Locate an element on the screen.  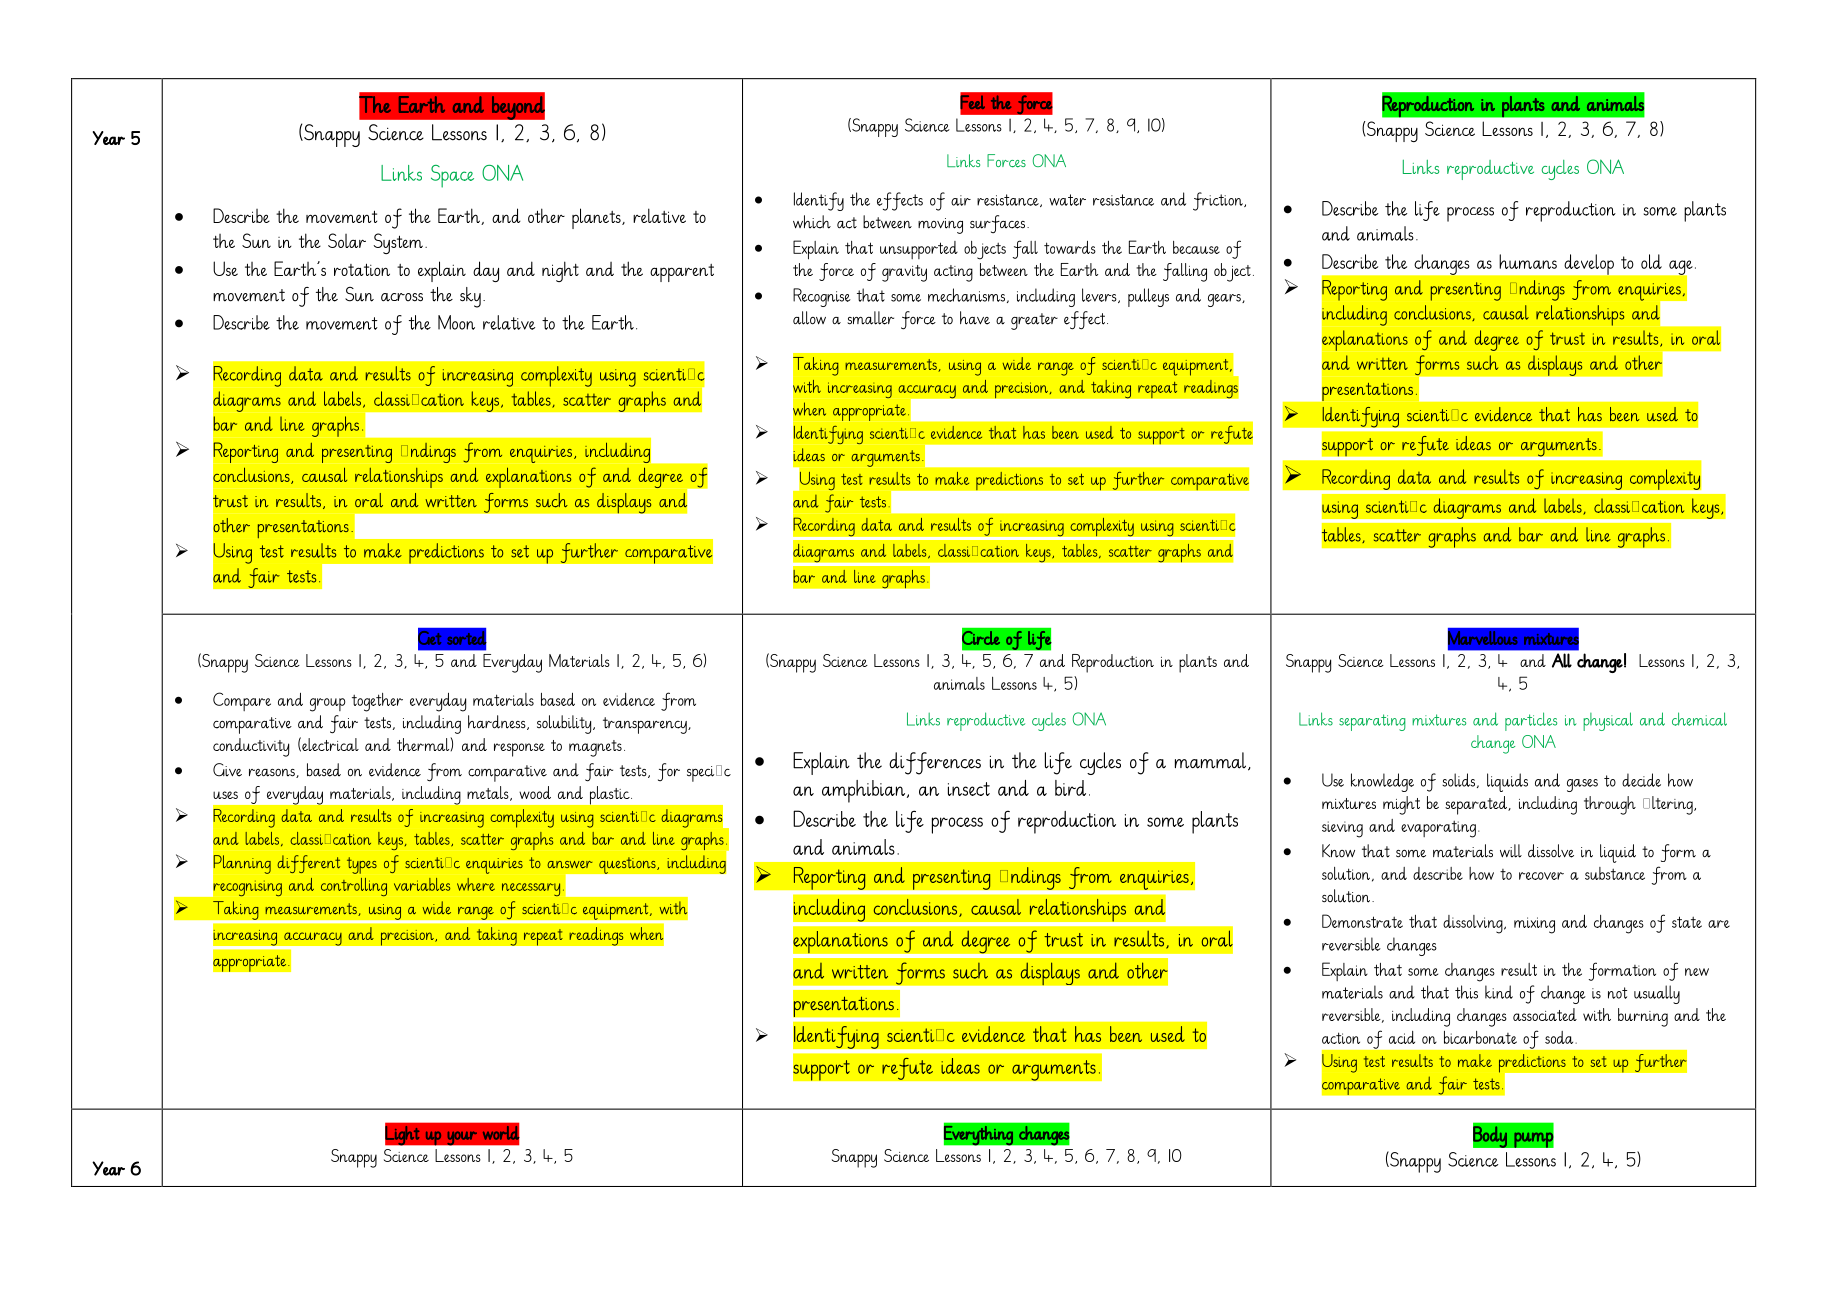
gears is located at coordinates (1225, 300).
